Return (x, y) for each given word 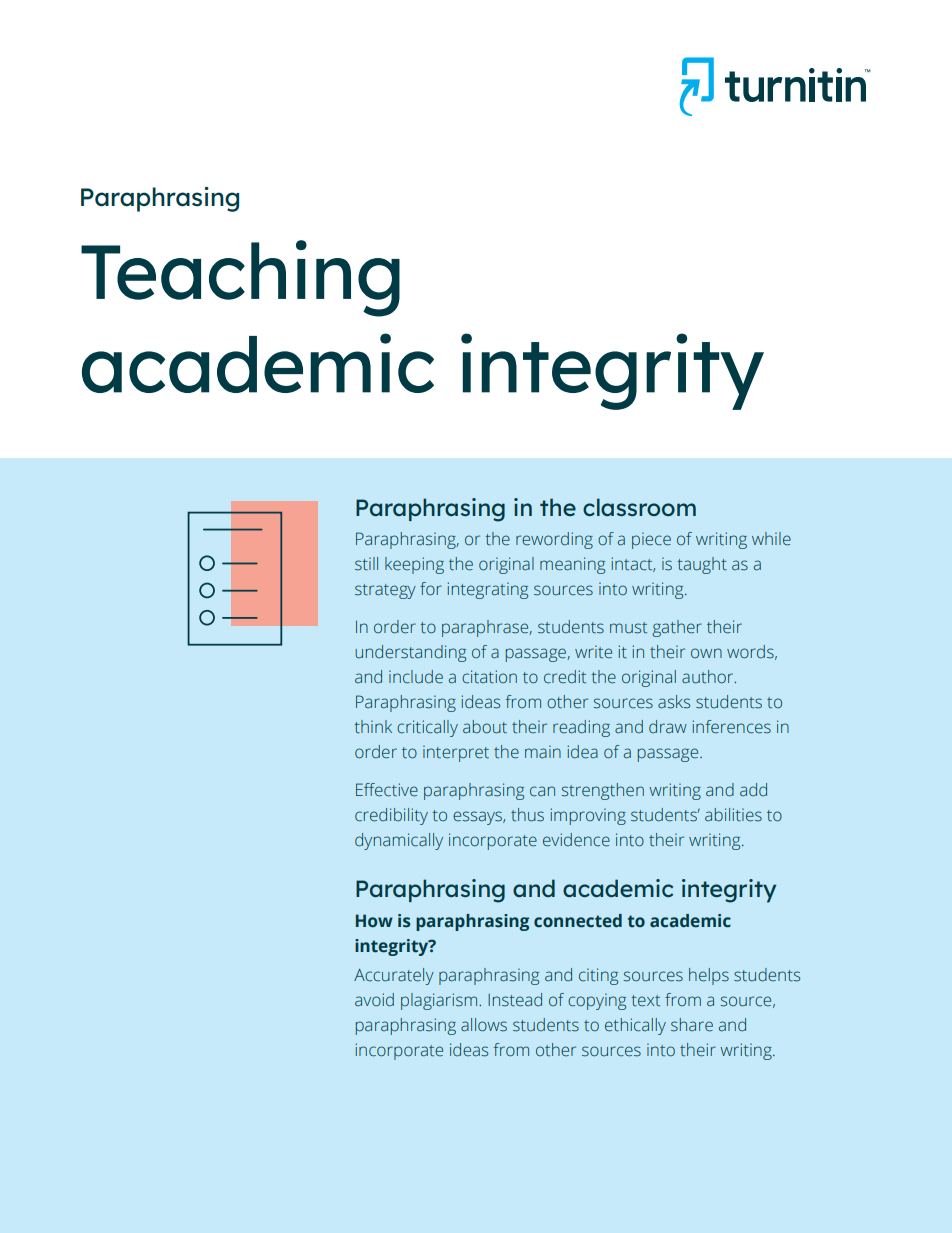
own (706, 653)
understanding (410, 653)
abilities (733, 815)
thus (527, 815)
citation (489, 677)
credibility (391, 816)
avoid (374, 999)
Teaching (240, 278)
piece (651, 540)
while (771, 539)
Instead (515, 1000)
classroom (639, 507)
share (692, 1025)
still (366, 564)
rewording (554, 540)
